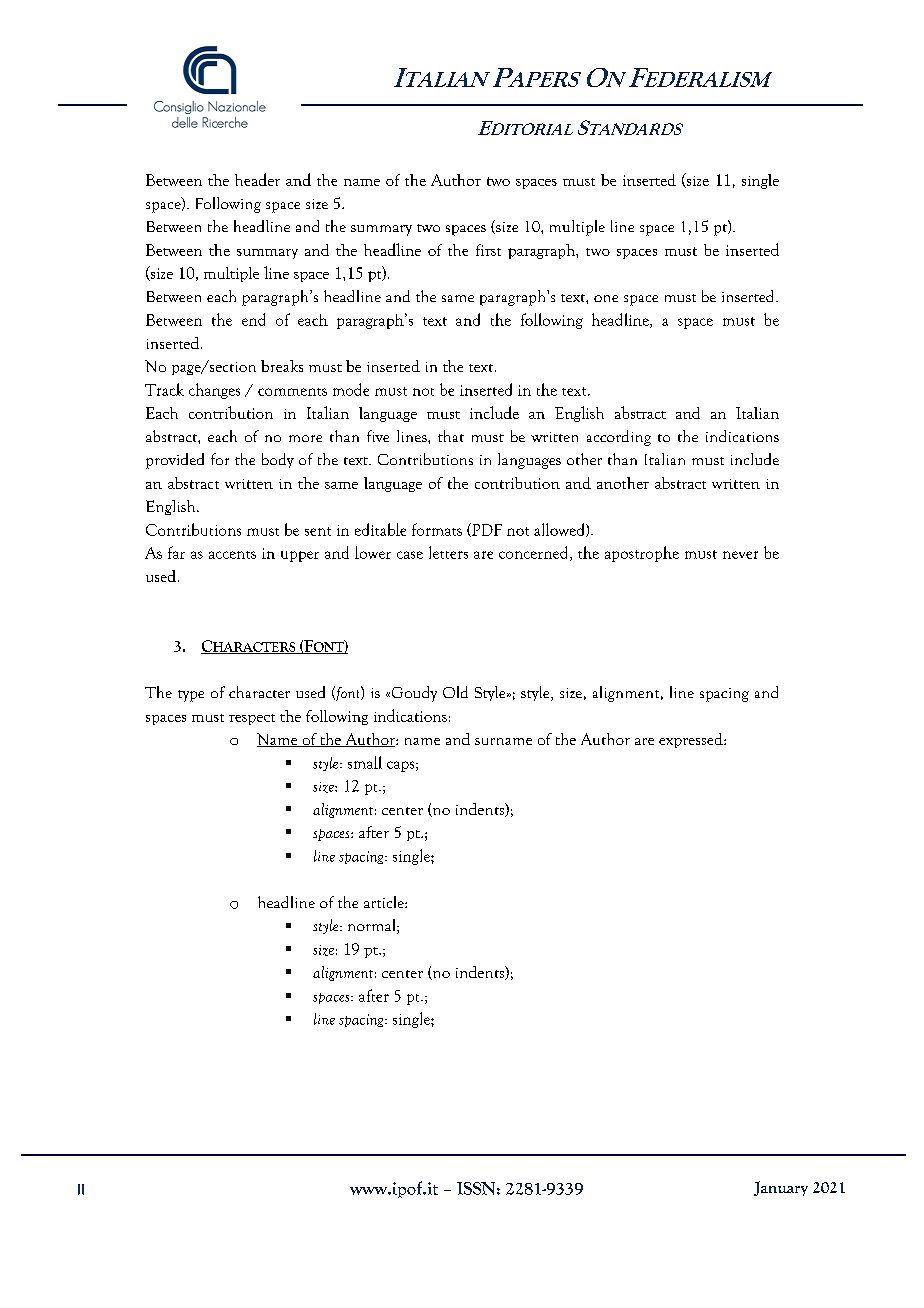 The width and height of the document is (924, 1308). I want to click on header, so click(257, 179).
